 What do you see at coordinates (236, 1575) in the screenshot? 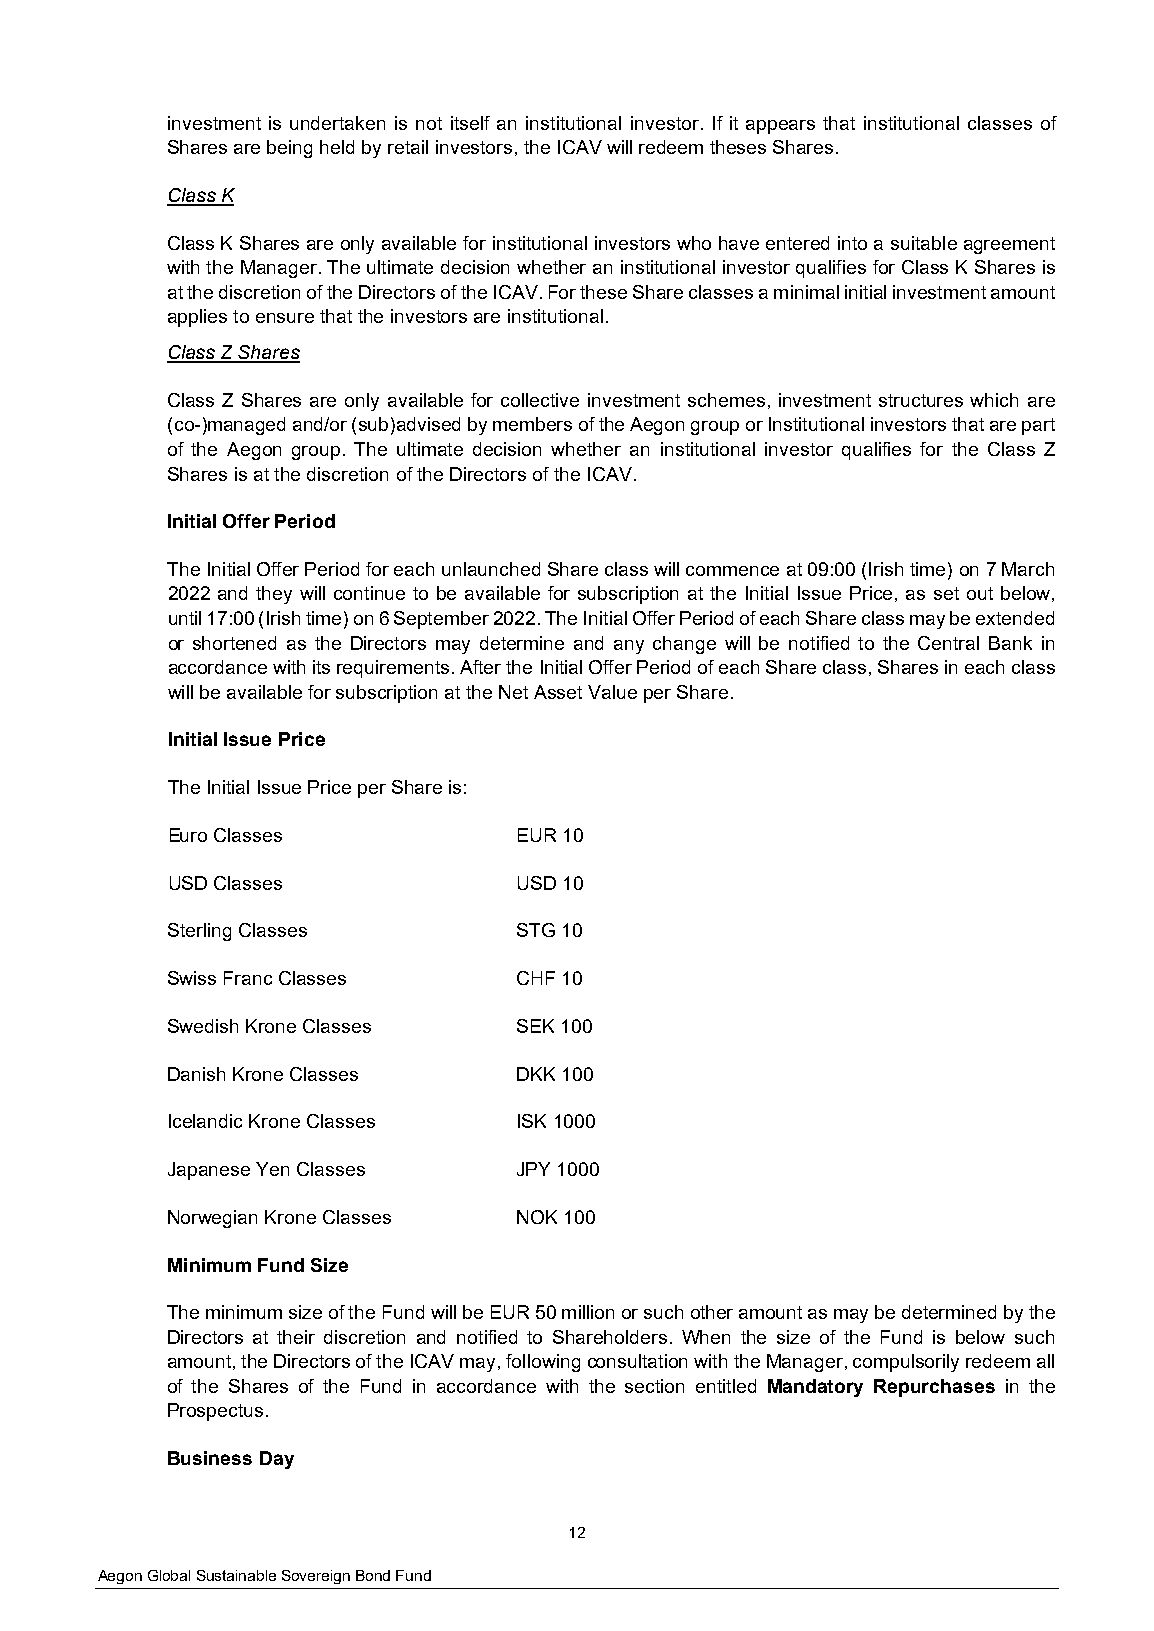
I see `Sustainable` at bounding box center [236, 1575].
